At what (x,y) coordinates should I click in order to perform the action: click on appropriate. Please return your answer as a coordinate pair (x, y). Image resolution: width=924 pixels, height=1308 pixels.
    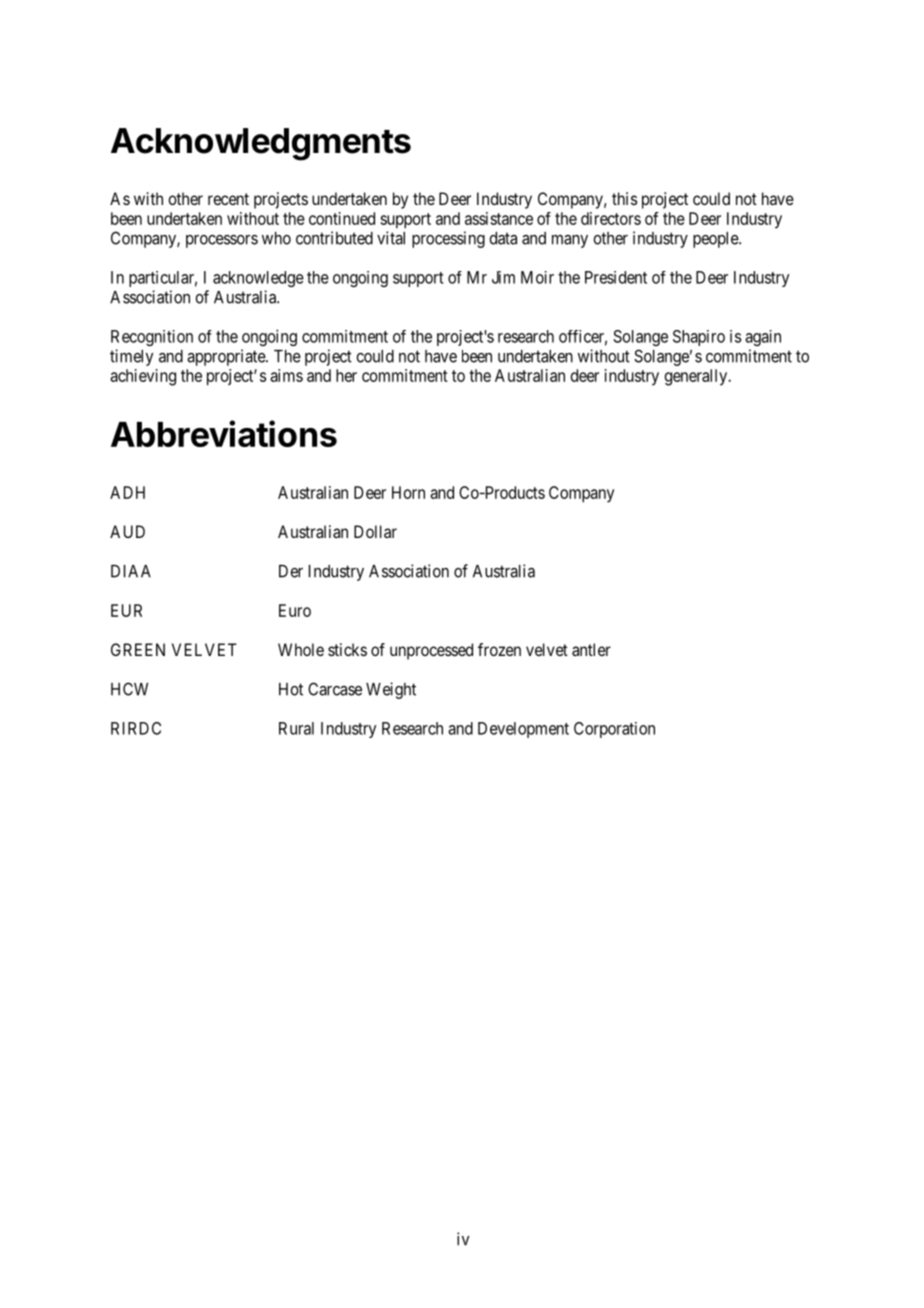
    Looking at the image, I should click on (227, 357).
